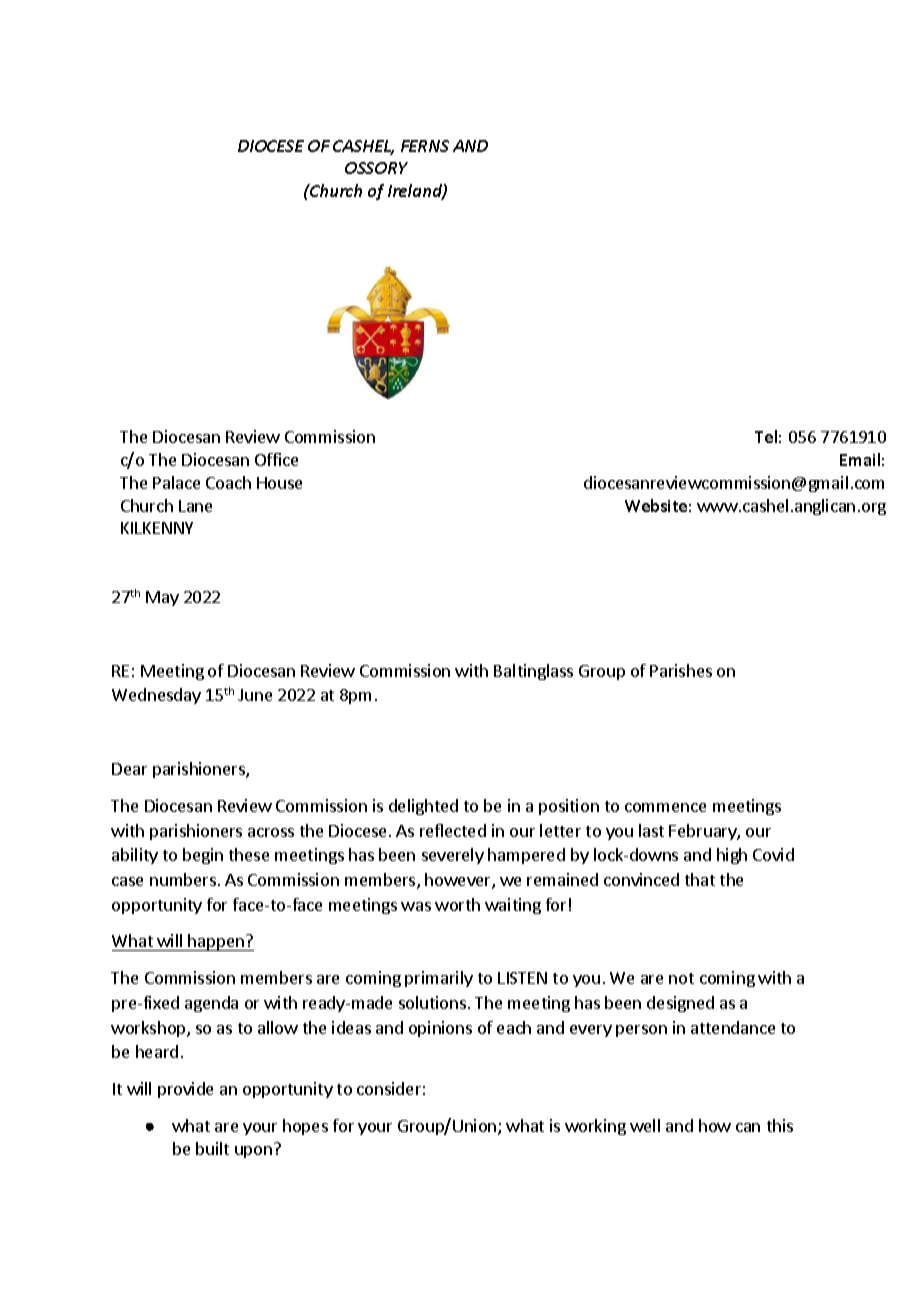 Image resolution: width=924 pixels, height=1308 pixels. Describe the element at coordinates (212, 1148) in the document. I see `built` at that location.
